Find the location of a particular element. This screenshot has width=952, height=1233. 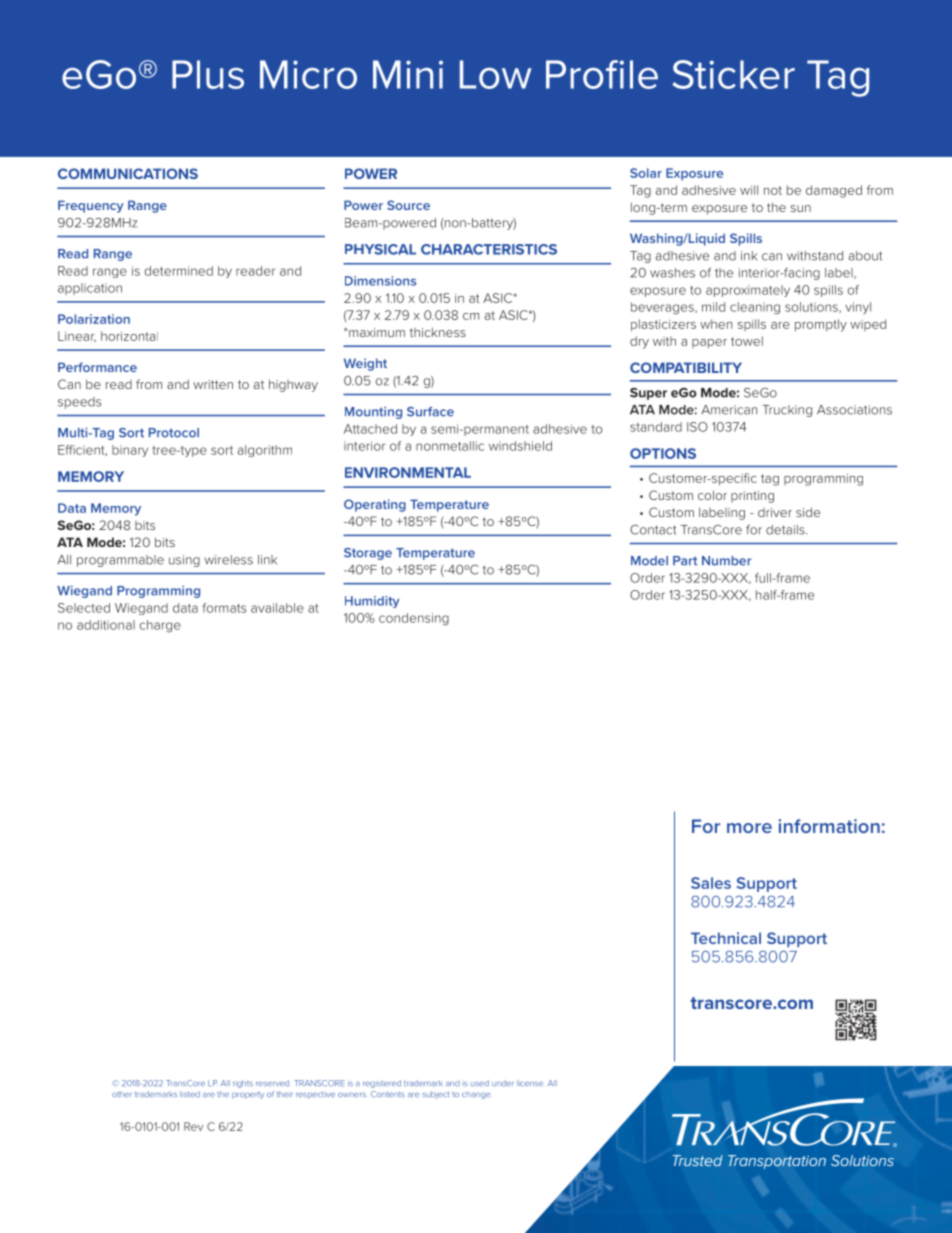

Low is located at coordinates (496, 74).
